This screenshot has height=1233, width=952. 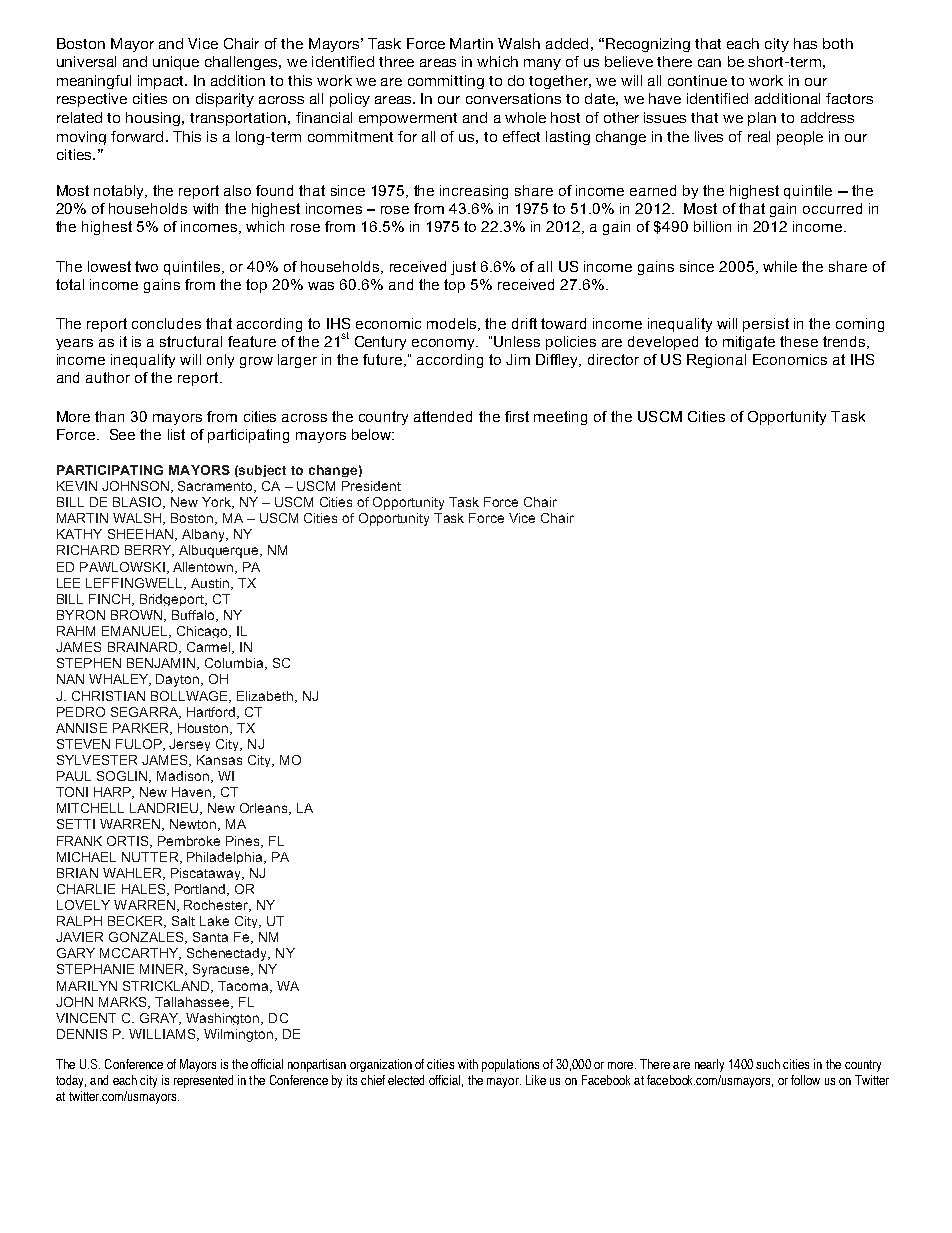 What do you see at coordinates (165, 809) in the screenshot?
I see `LANDRIEU` at bounding box center [165, 809].
